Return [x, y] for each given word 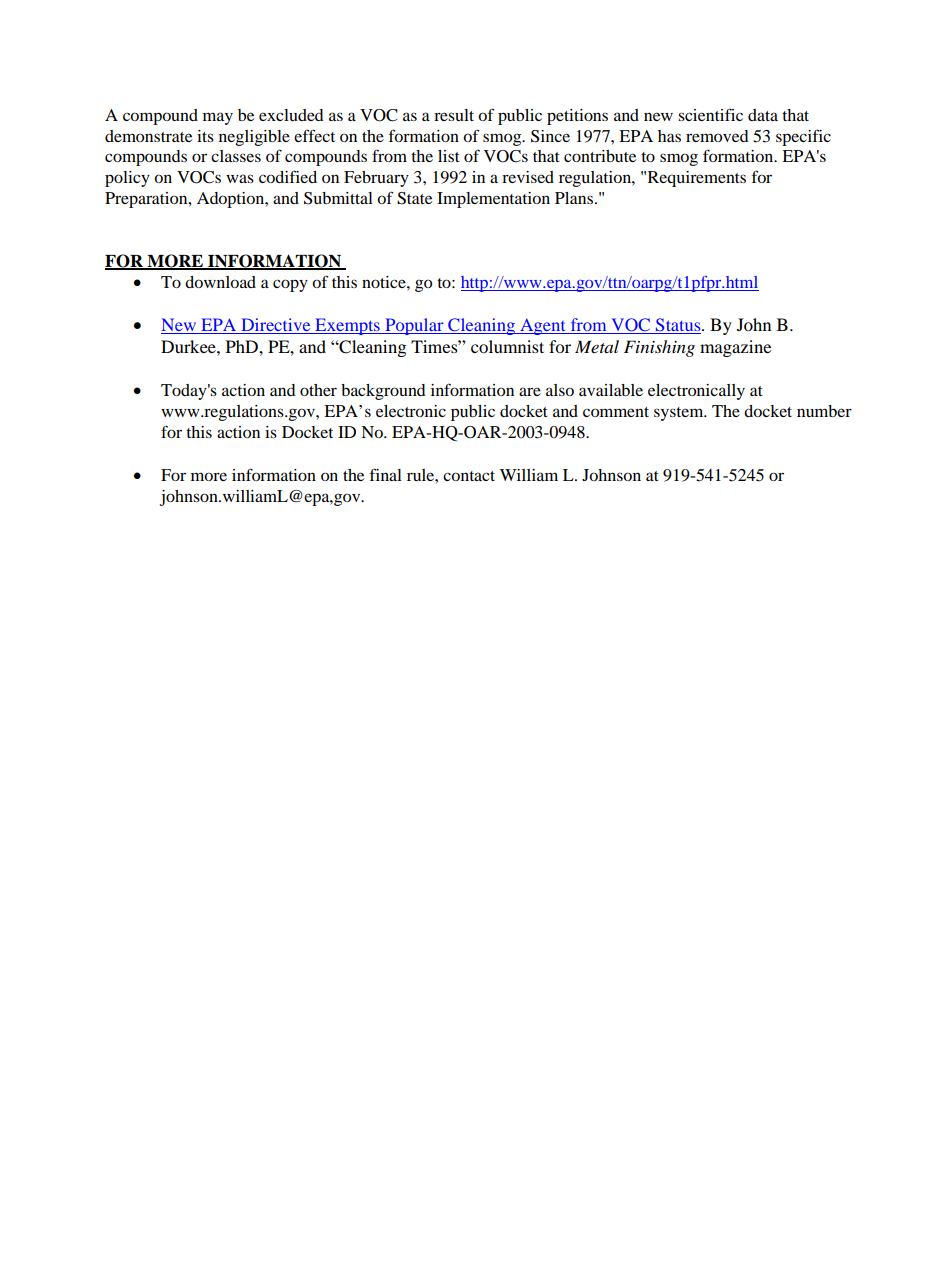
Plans [574, 198]
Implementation [493, 200]
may [218, 118]
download [220, 282]
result [454, 115]
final [386, 474]
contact [469, 476]
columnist [507, 346]
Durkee [189, 346]
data [763, 115]
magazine [735, 348]
